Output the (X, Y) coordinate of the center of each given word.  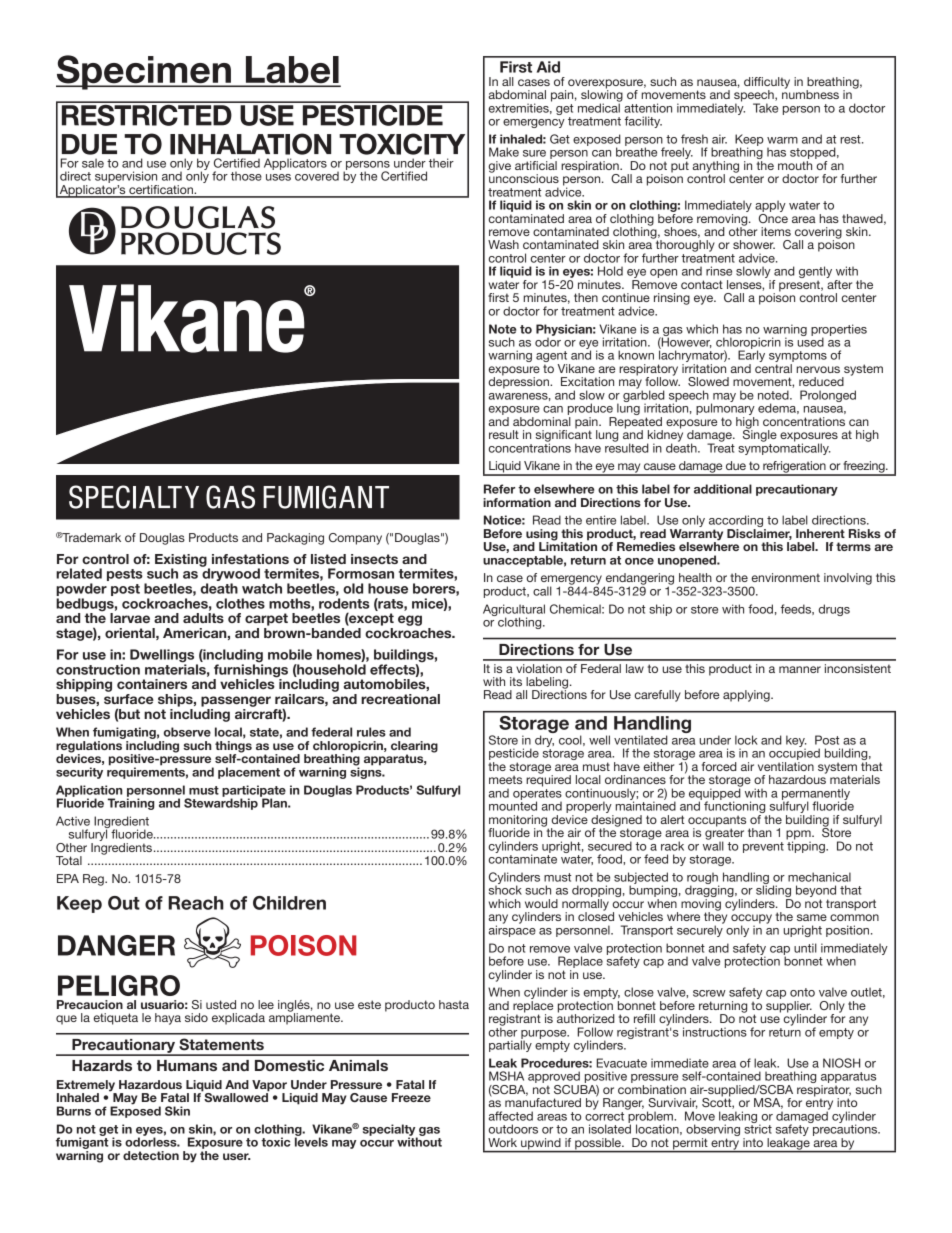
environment (786, 577)
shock (505, 889)
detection (151, 1155)
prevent (763, 847)
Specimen (144, 72)
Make (504, 152)
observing (713, 1131)
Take (765, 108)
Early (751, 356)
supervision (126, 177)
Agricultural (514, 611)
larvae (130, 618)
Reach (196, 903)
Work (502, 1142)
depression (519, 382)
